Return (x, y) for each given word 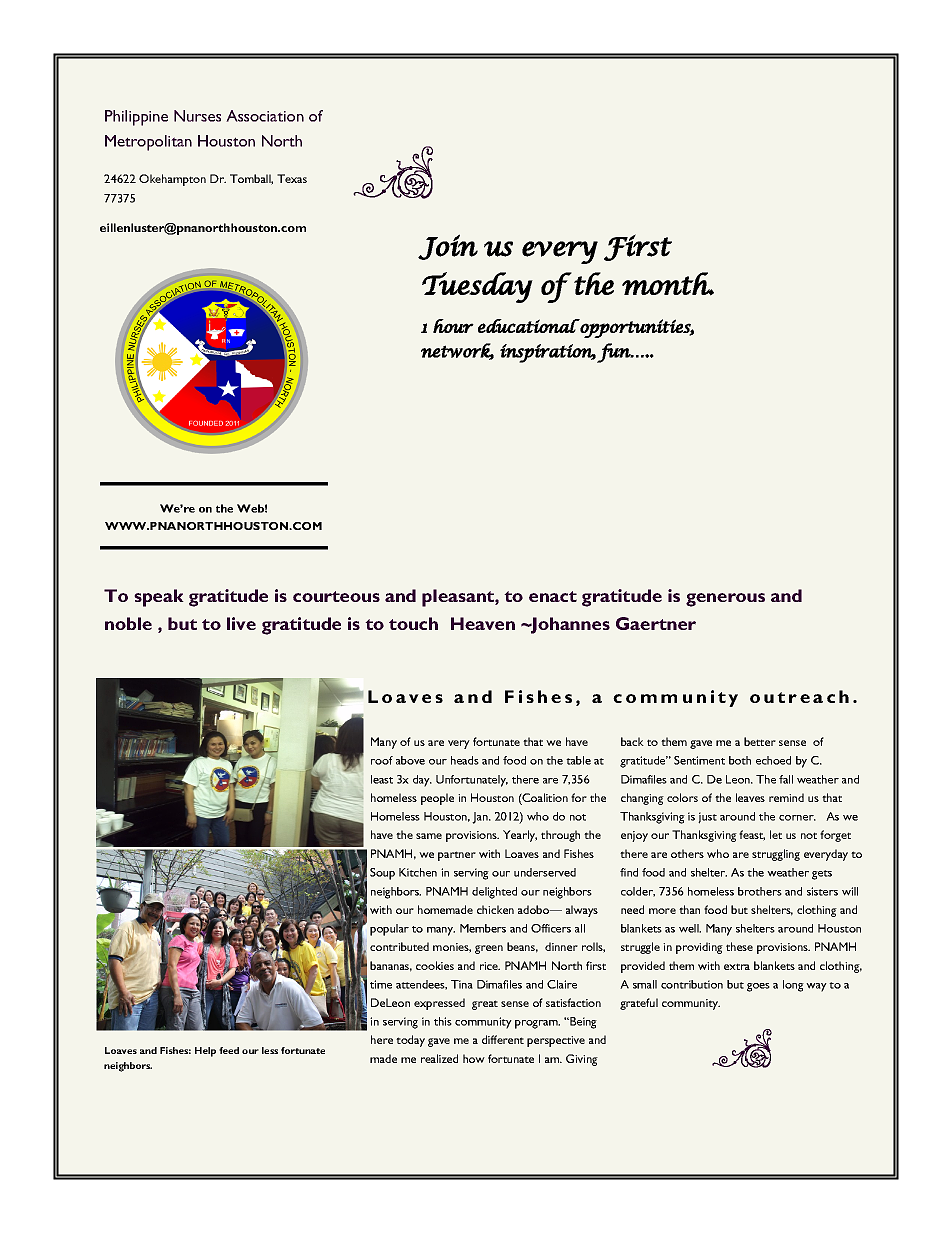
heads (465, 760)
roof (382, 760)
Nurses (197, 116)
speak (159, 598)
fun (614, 353)
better (760, 741)
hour (453, 326)
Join (448, 247)
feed (229, 1050)
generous (725, 600)
